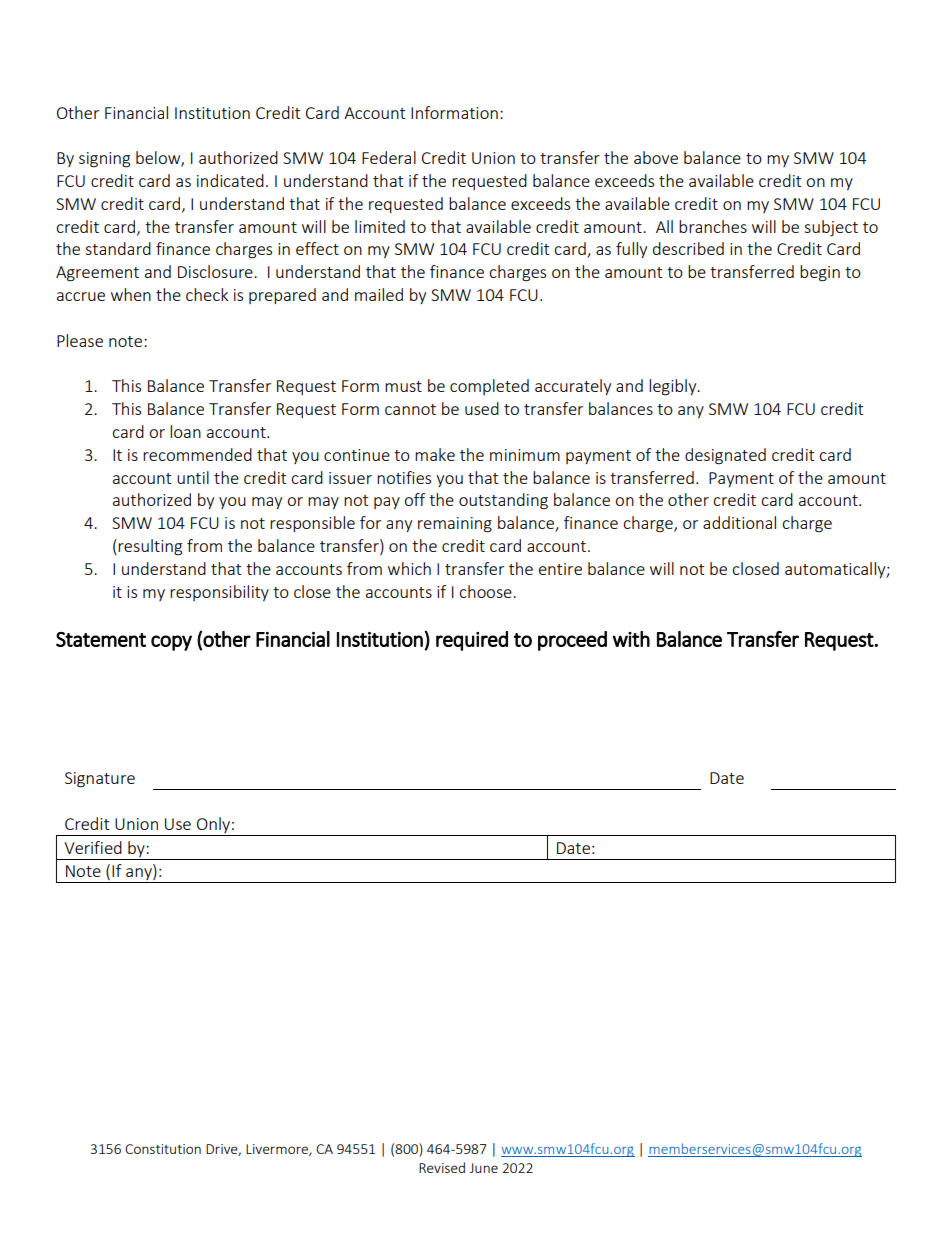 This image has height=1233, width=952. I want to click on indicated, so click(230, 180).
